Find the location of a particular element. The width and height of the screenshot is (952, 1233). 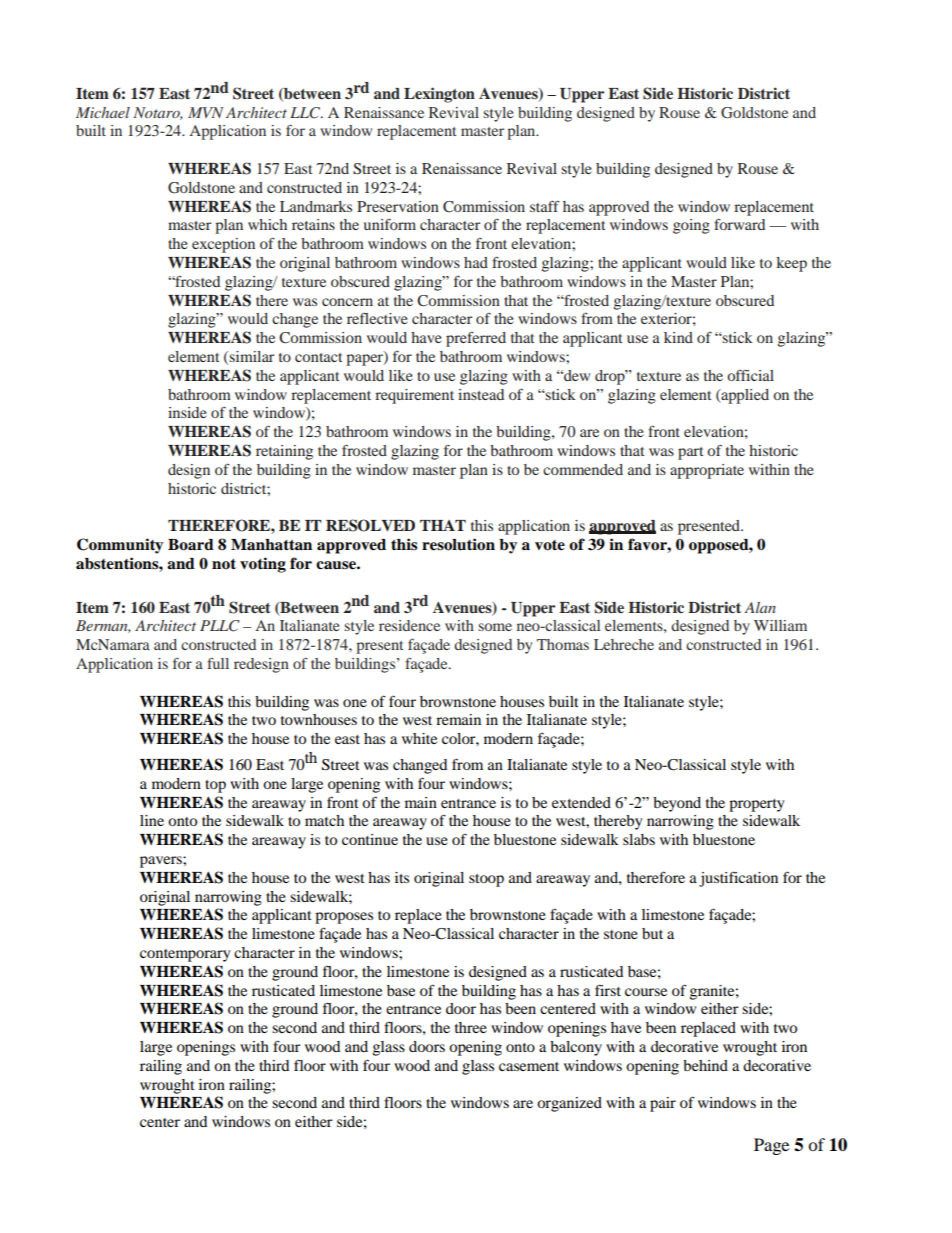

contemporary is located at coordinates (185, 955).
